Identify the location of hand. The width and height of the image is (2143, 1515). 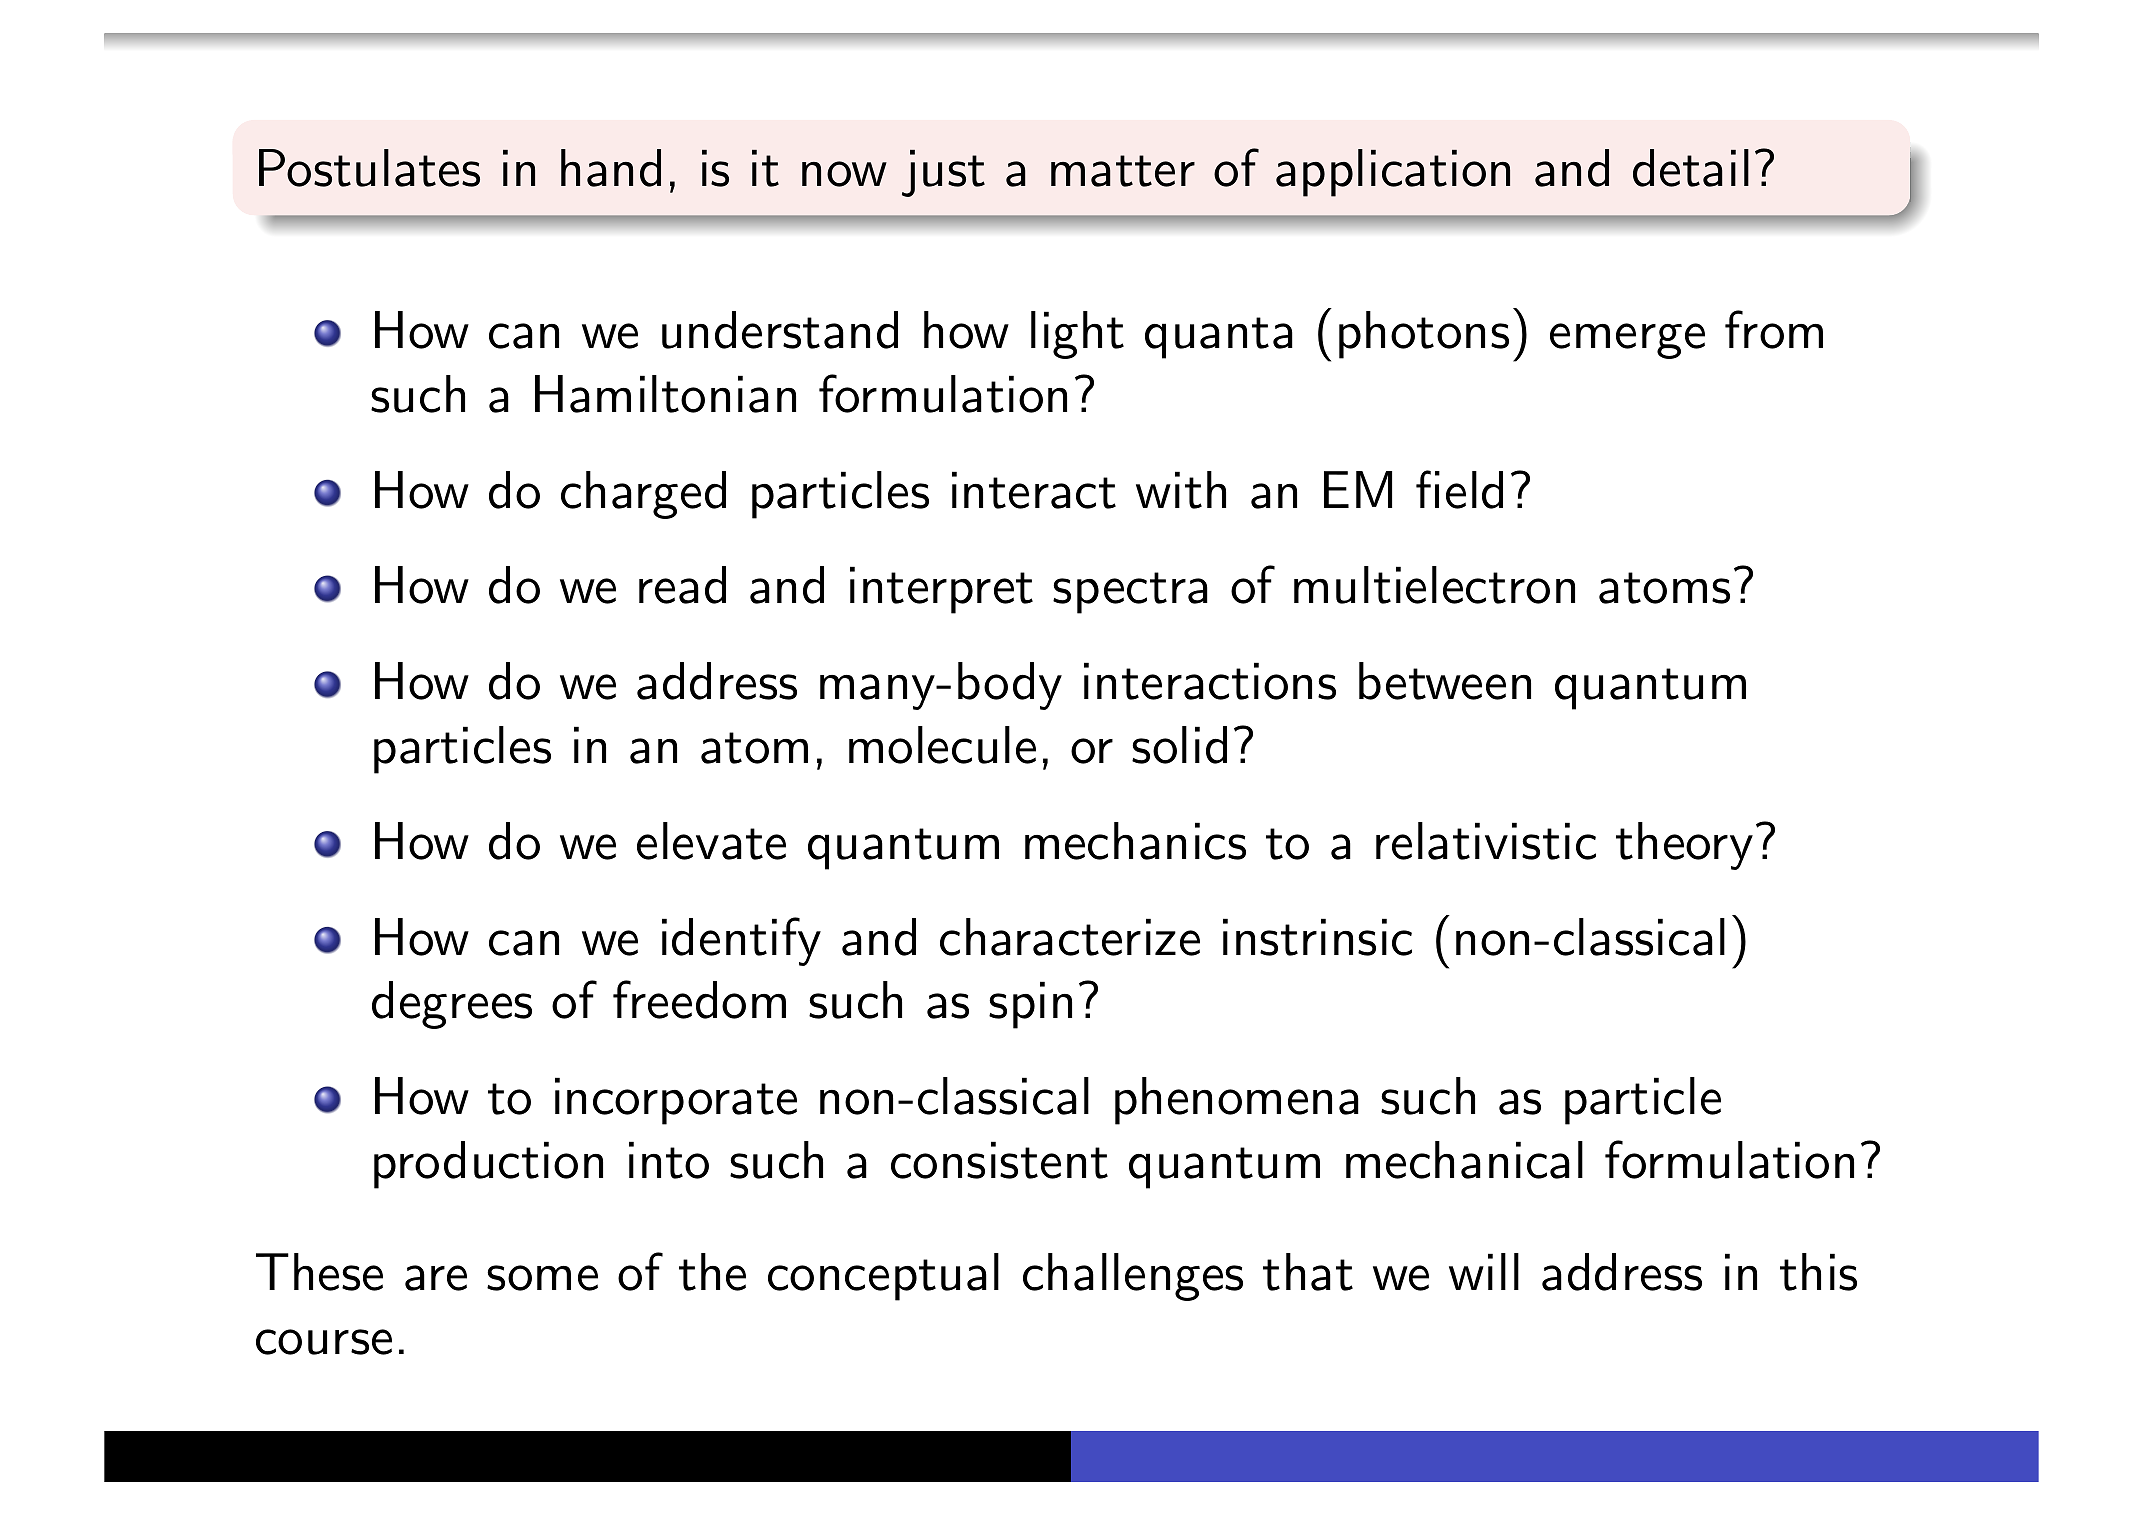
(611, 168).
